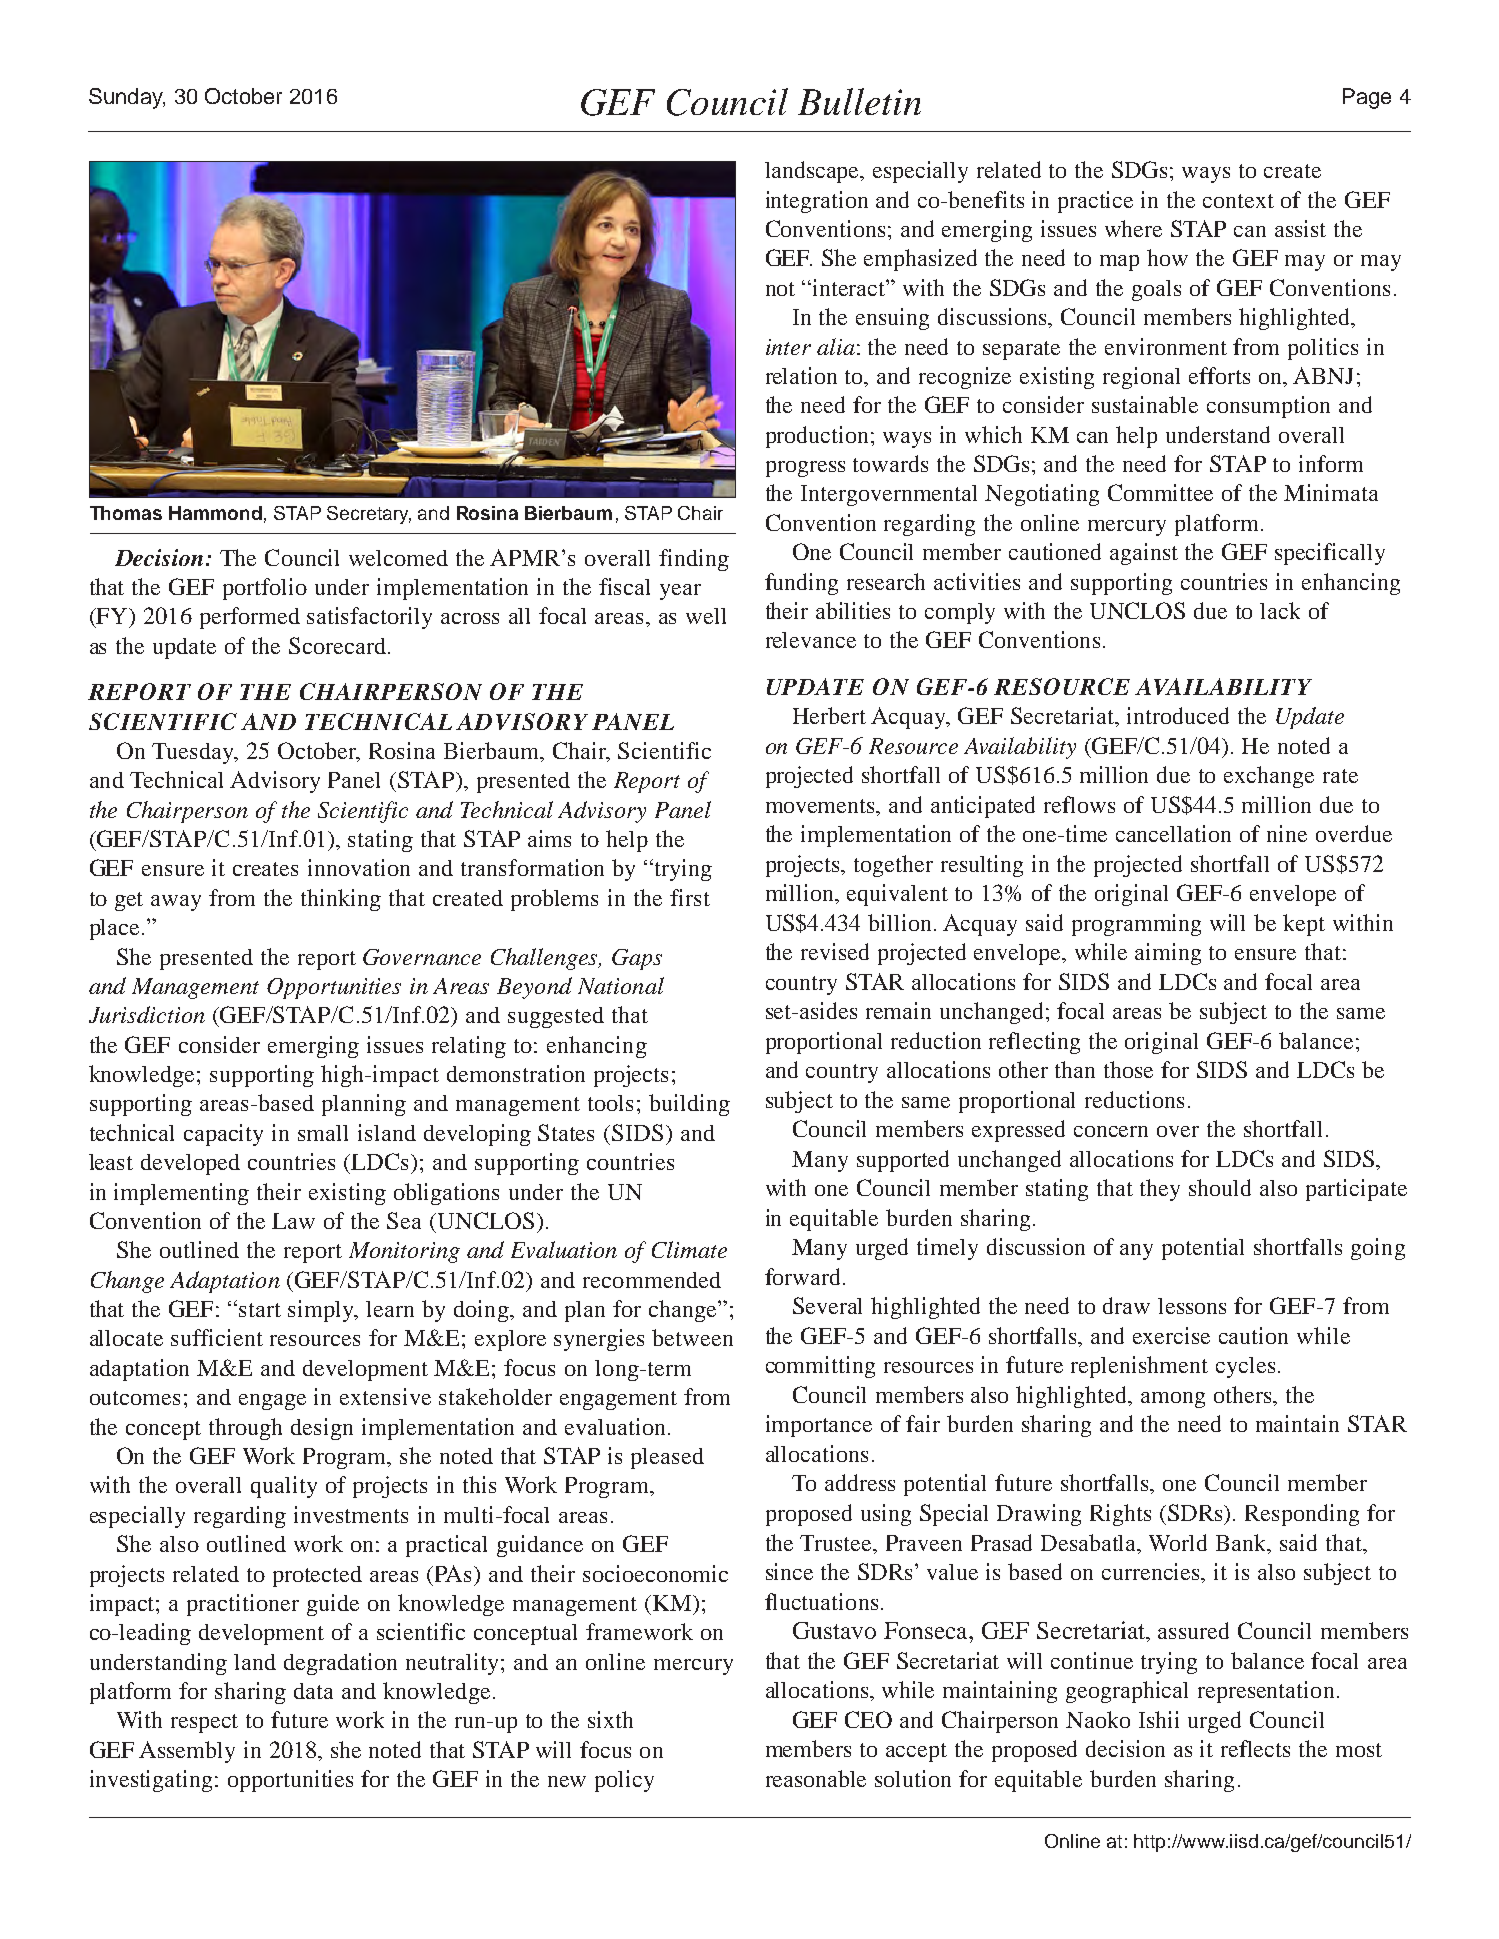 This document has width=1499, height=1939. I want to click on integration, so click(817, 202).
